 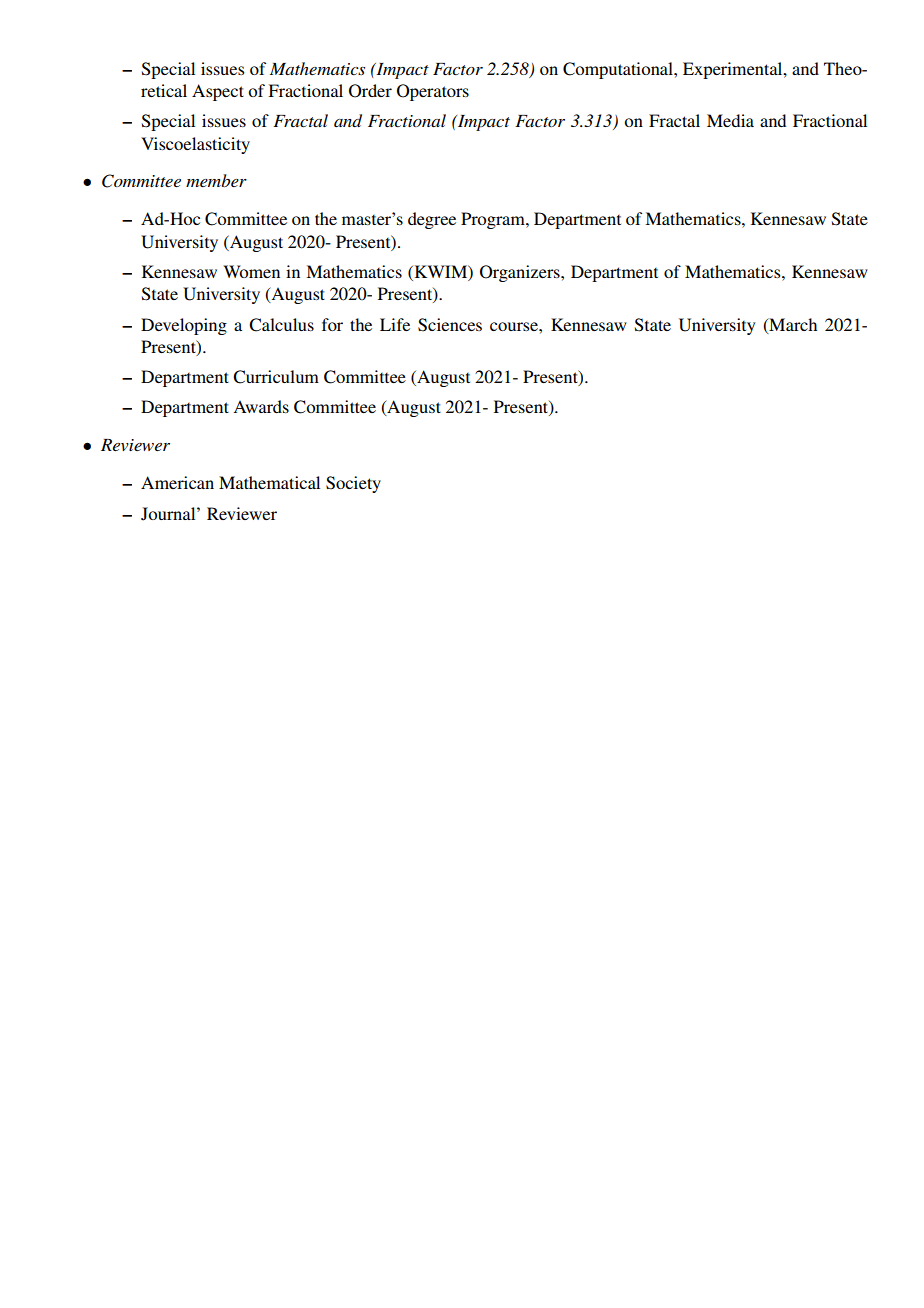 What do you see at coordinates (494, 220) in the screenshot?
I see `Program` at bounding box center [494, 220].
